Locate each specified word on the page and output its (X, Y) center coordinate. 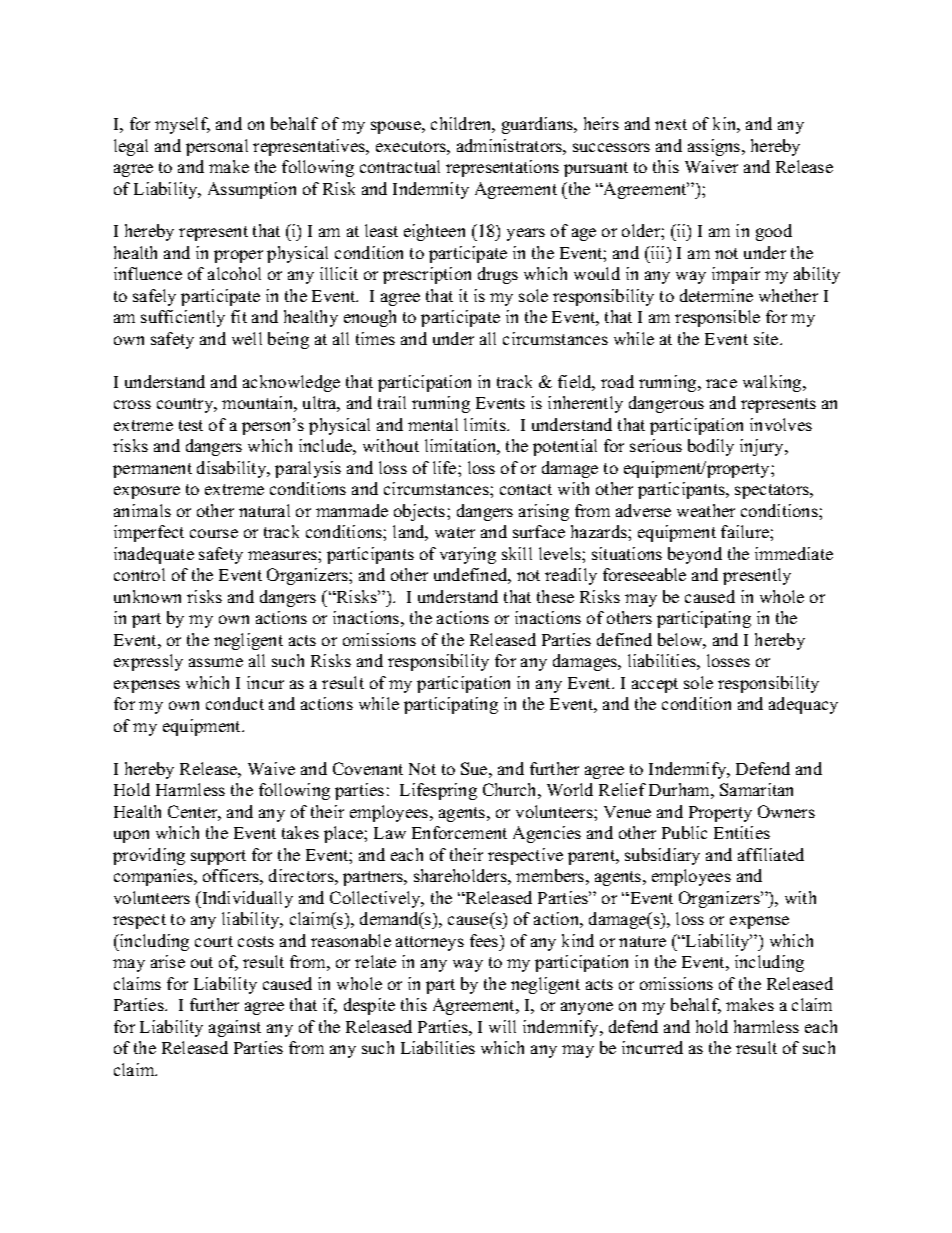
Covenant (368, 768)
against (235, 1028)
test (191, 425)
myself (182, 125)
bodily (711, 447)
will (502, 1026)
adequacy (803, 705)
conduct (235, 703)
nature (642, 941)
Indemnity (431, 190)
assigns (715, 147)
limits (486, 424)
